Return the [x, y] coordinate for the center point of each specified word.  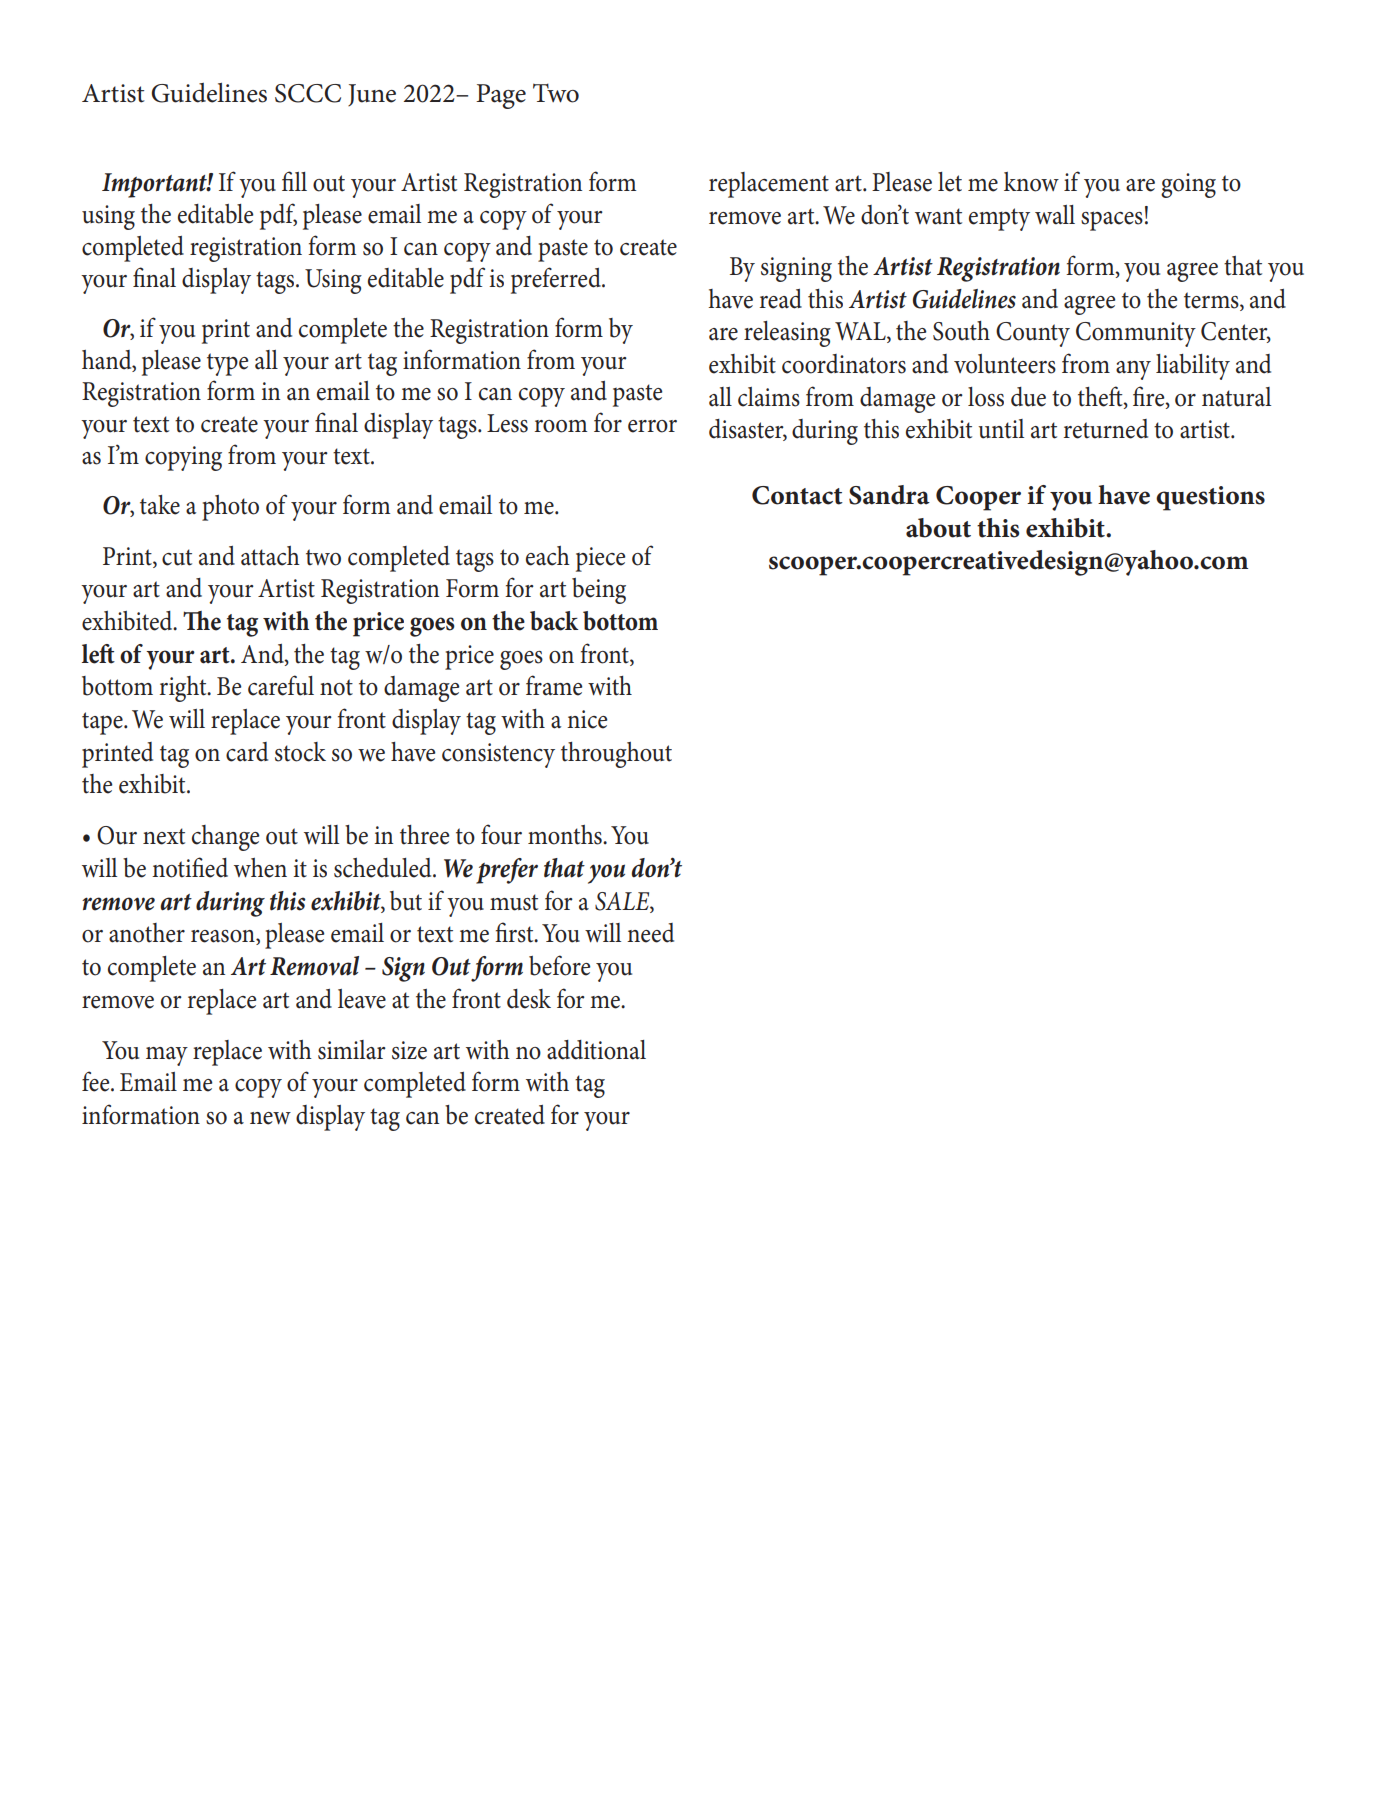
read [781, 299]
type [227, 364]
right [184, 689]
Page [501, 96]
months [566, 835]
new [270, 1118]
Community [1136, 334]
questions [1210, 498]
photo [230, 508]
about [938, 528]
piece [600, 559]
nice [587, 719]
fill [294, 181]
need [650, 933]
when [260, 868]
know [1031, 182]
